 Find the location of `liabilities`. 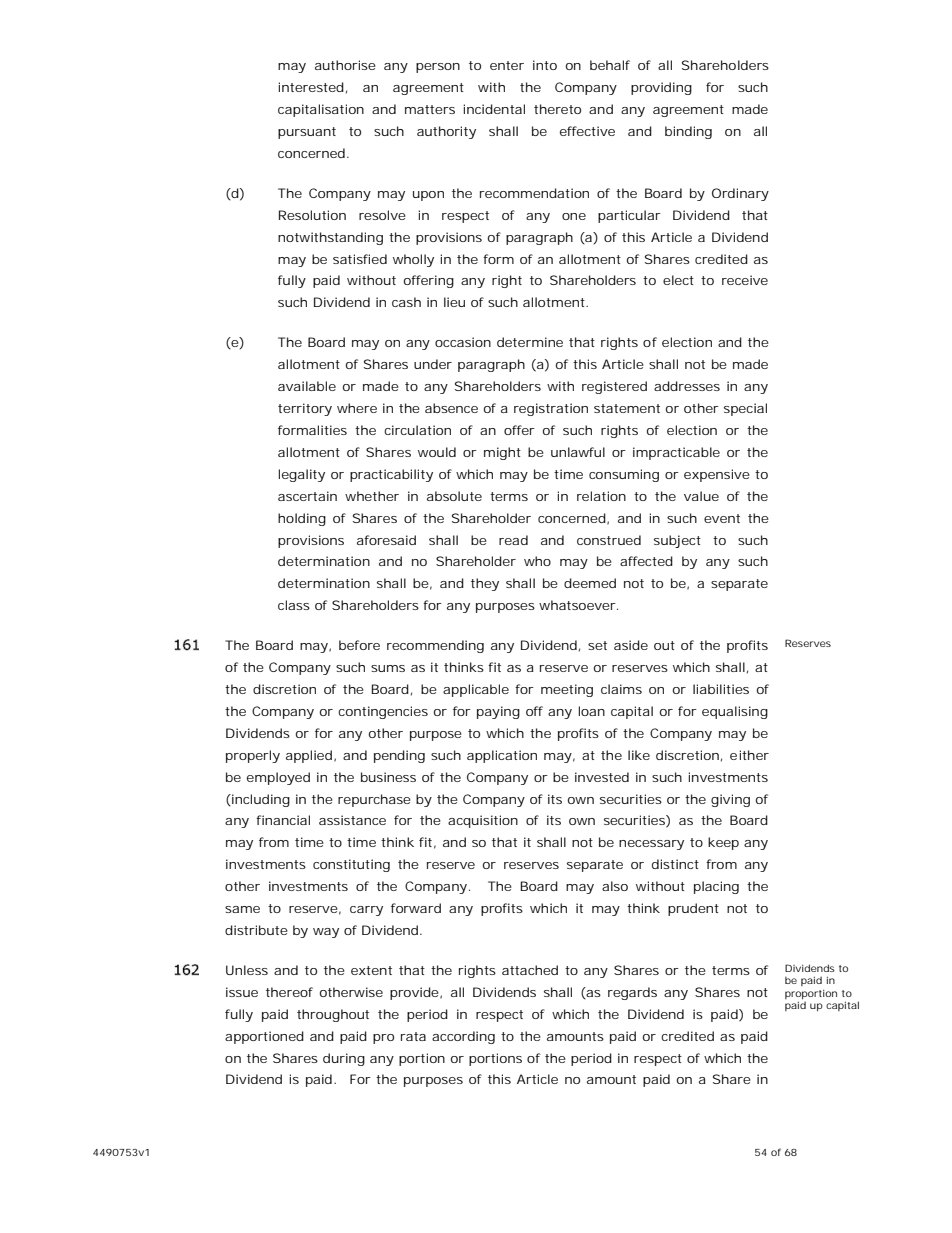

liabilities is located at coordinates (721, 689).
